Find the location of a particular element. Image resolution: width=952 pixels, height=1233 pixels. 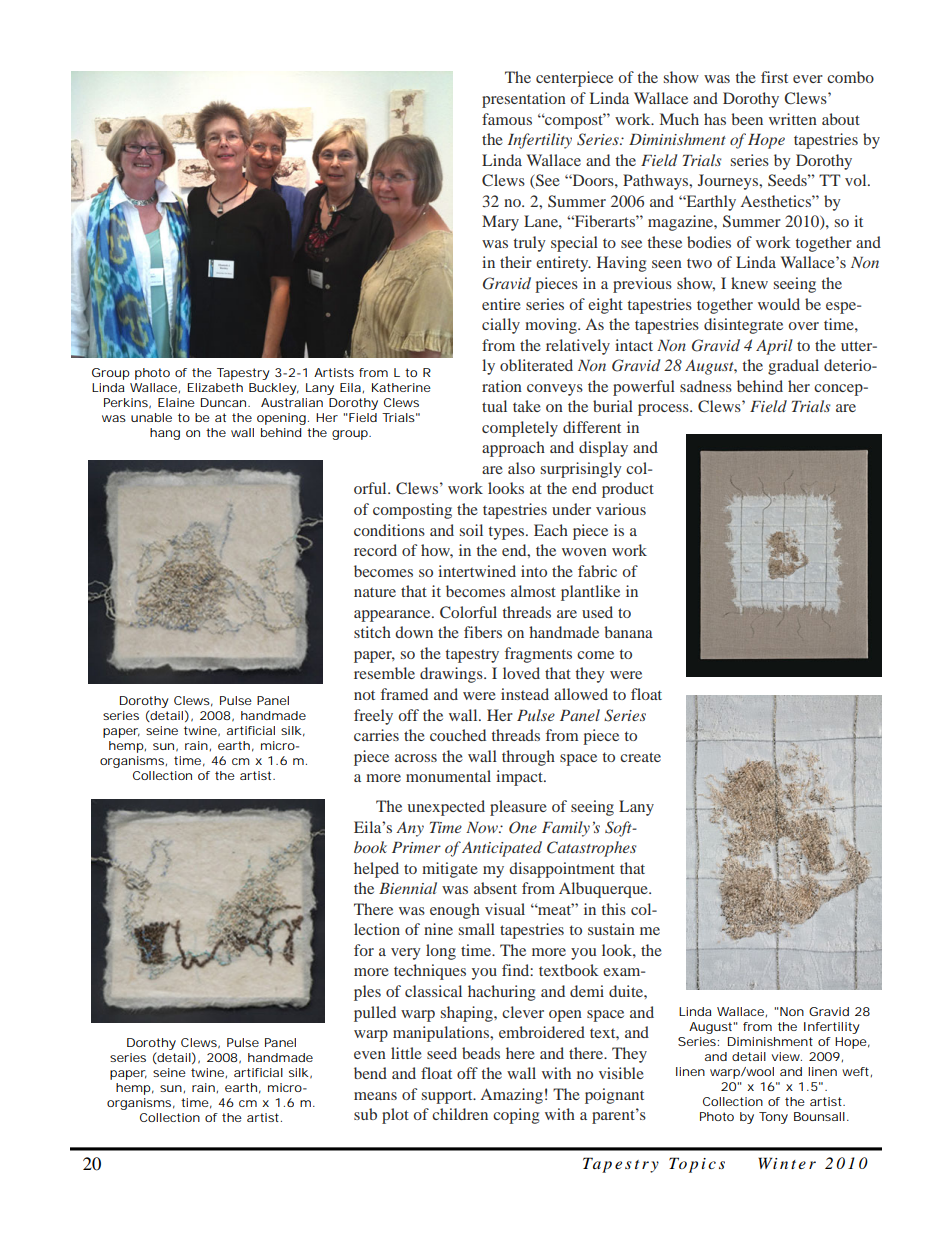

create is located at coordinates (640, 757).
